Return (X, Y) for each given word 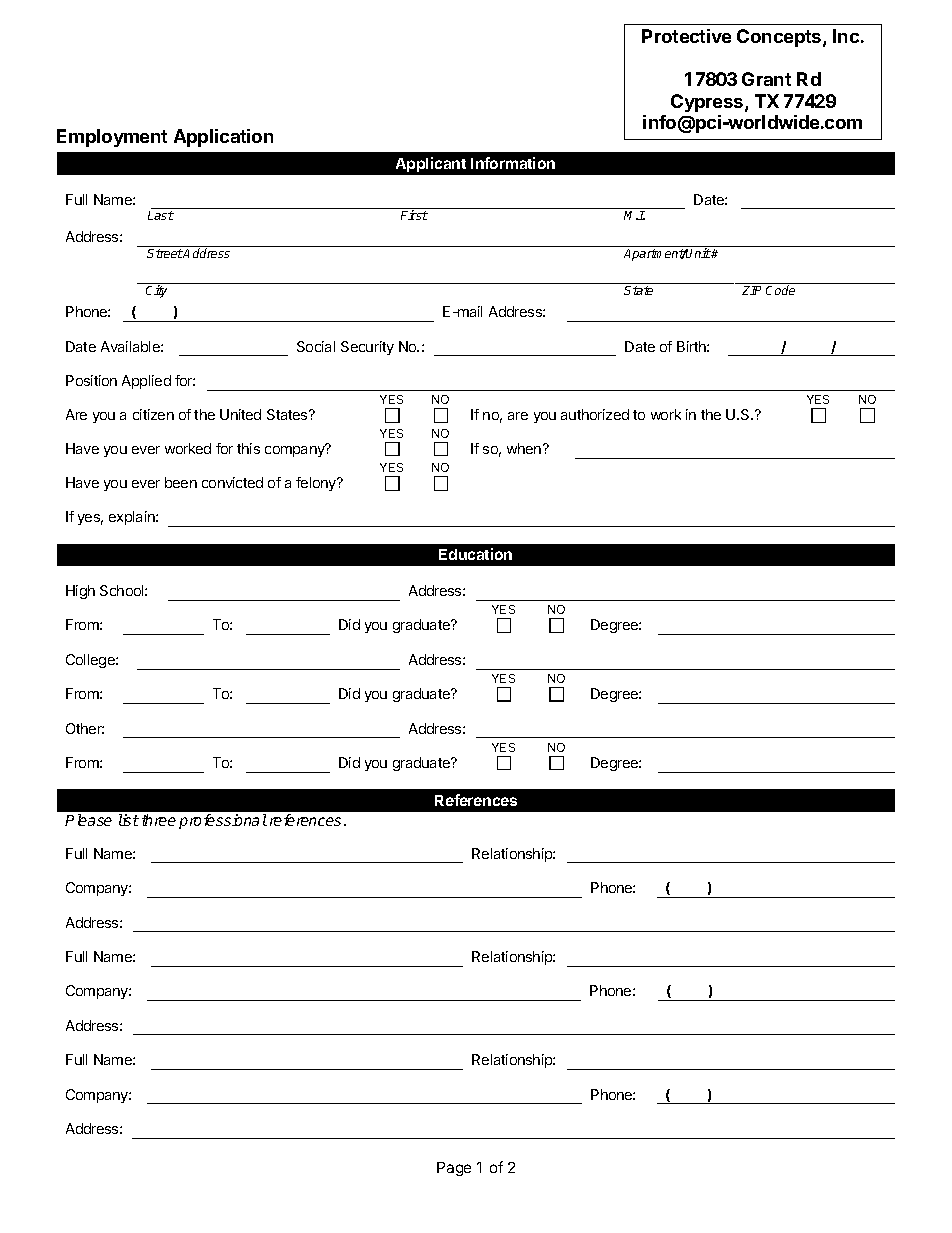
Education (475, 554)
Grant (766, 79)
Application (223, 138)
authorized (595, 414)
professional (223, 821)
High (80, 592)
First (414, 215)
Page (454, 1169)
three (159, 820)
